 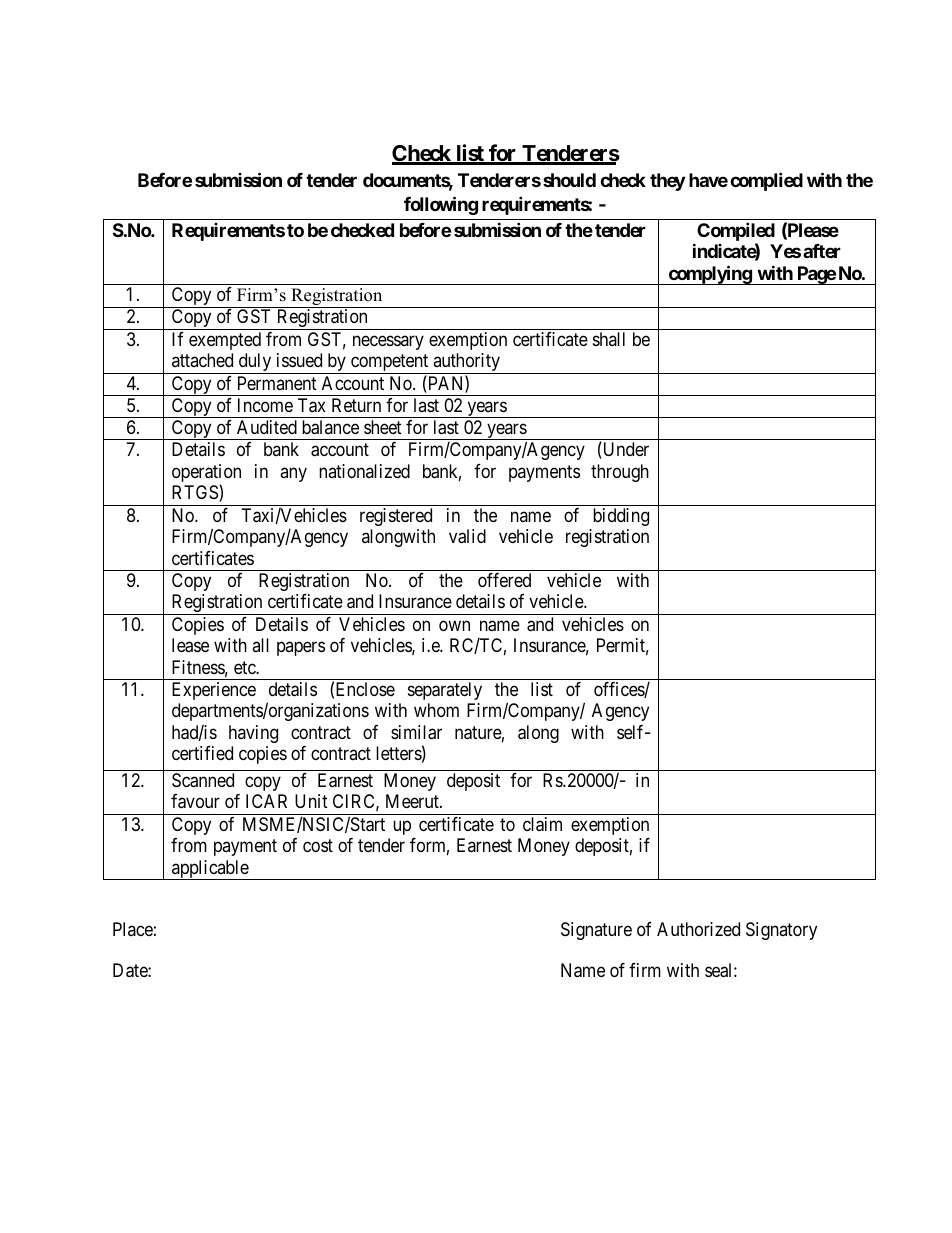 What do you see at coordinates (569, 180) in the image?
I see `should` at bounding box center [569, 180].
